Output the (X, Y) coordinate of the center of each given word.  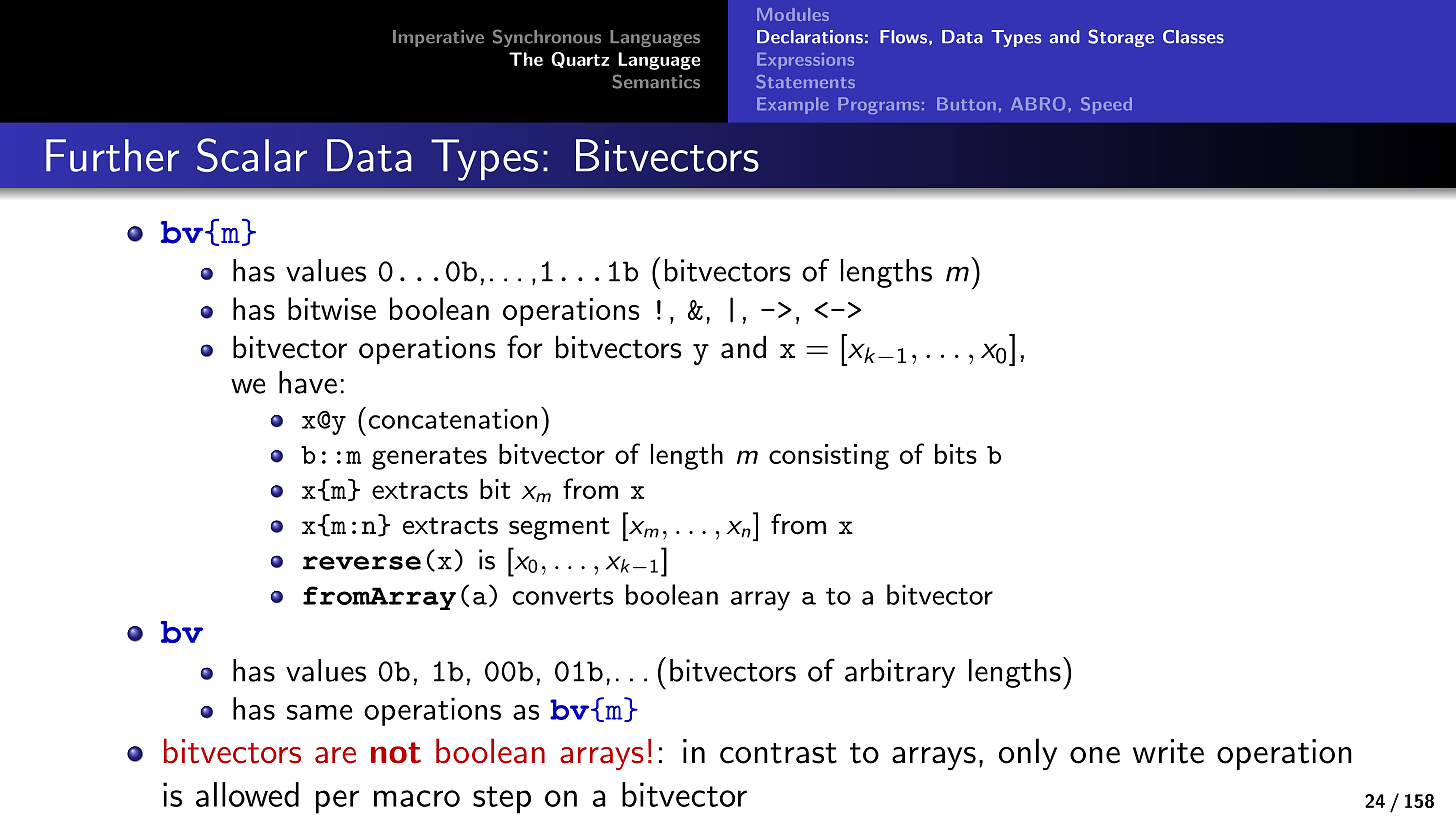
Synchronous (547, 38)
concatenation (453, 419)
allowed (247, 794)
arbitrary (900, 673)
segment (559, 528)
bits (956, 453)
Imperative (438, 38)
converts (563, 596)
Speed (1106, 105)
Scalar (252, 155)
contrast (778, 753)
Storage (1121, 38)
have (308, 382)
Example (793, 105)
